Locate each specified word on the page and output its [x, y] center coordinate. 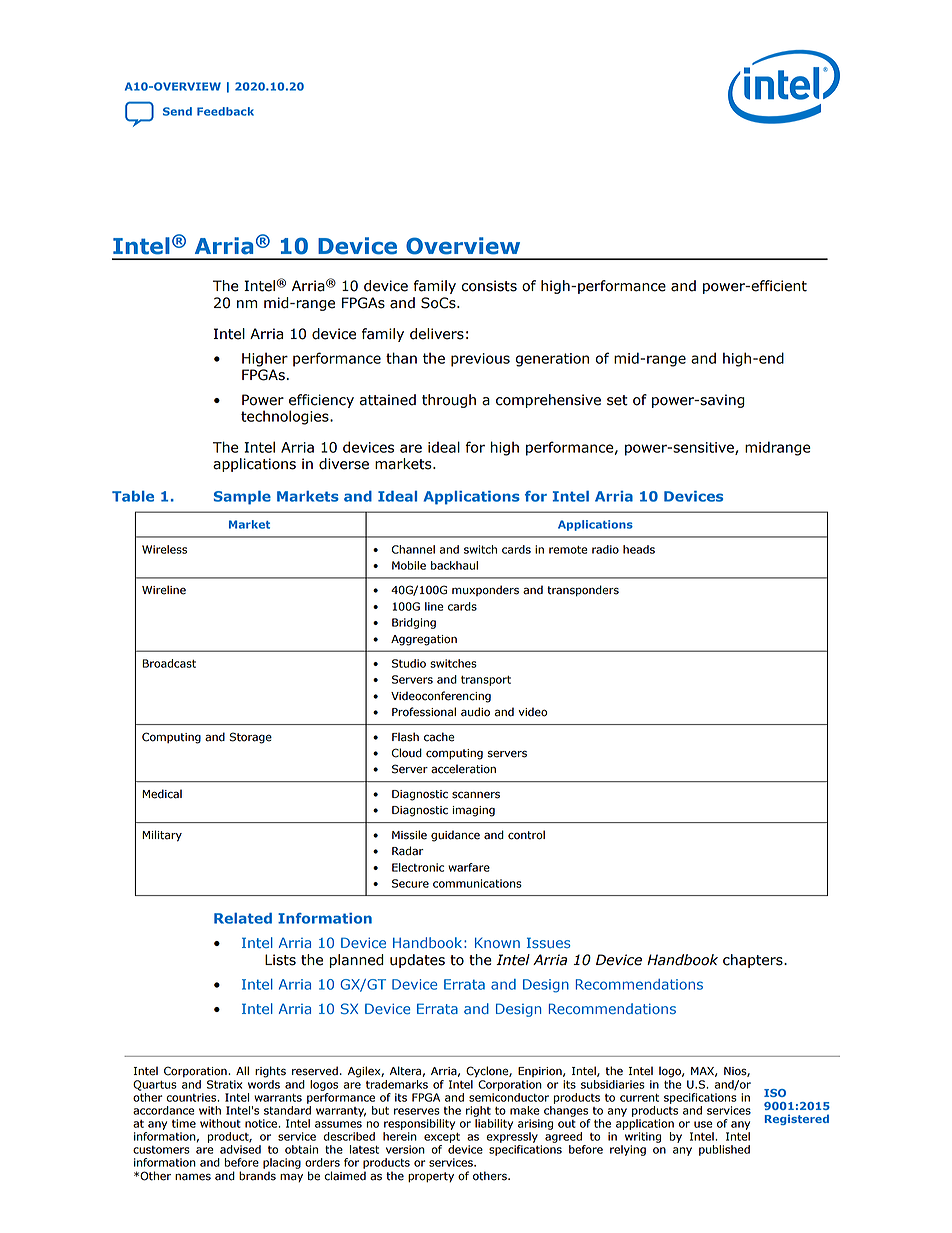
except [442, 1138]
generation [552, 360]
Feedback [225, 111]
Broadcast [169, 663]
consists [489, 286]
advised [240, 1149]
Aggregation [424, 640]
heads [639, 549]
